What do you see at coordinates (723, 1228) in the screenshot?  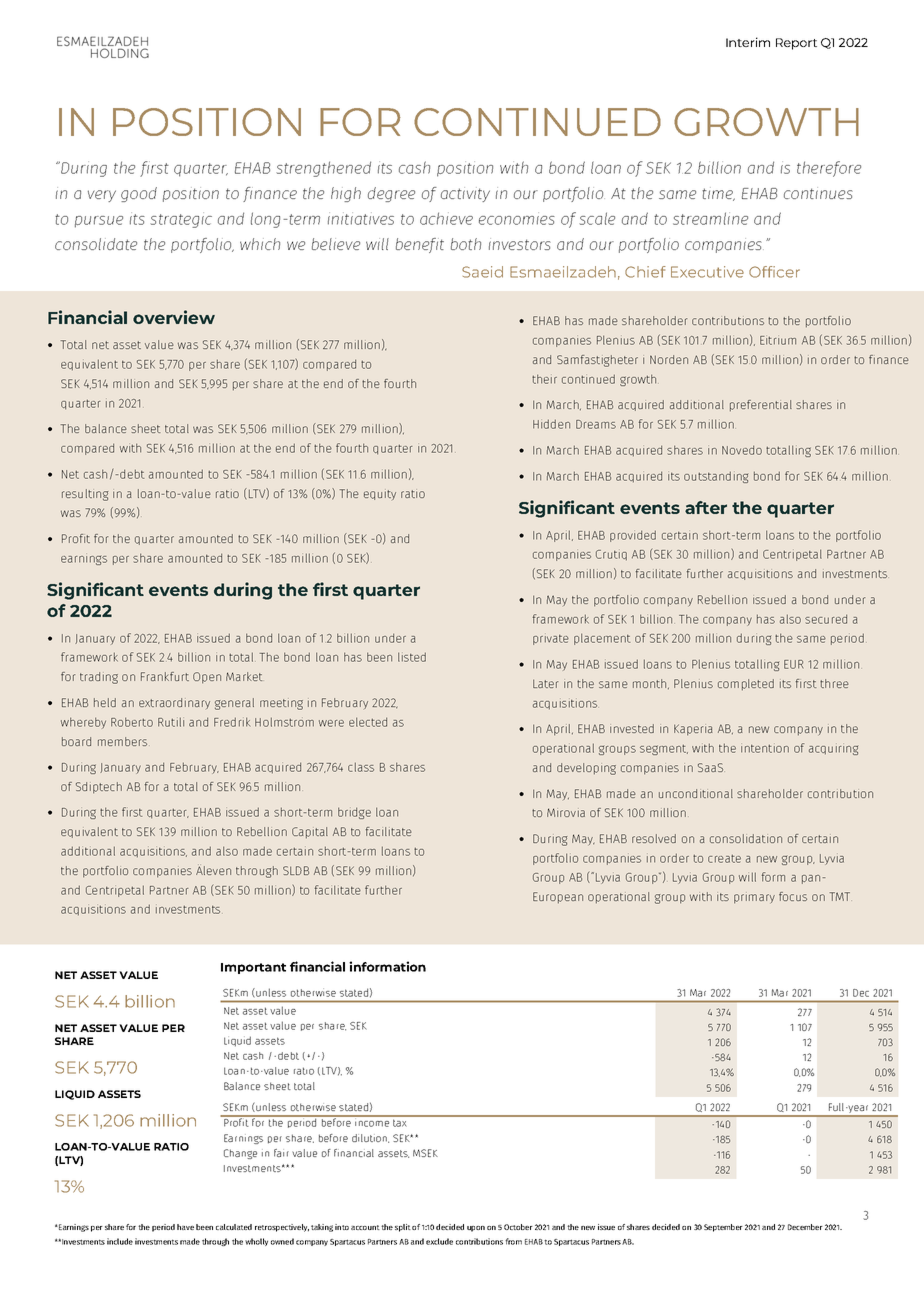 I see `September` at bounding box center [723, 1228].
